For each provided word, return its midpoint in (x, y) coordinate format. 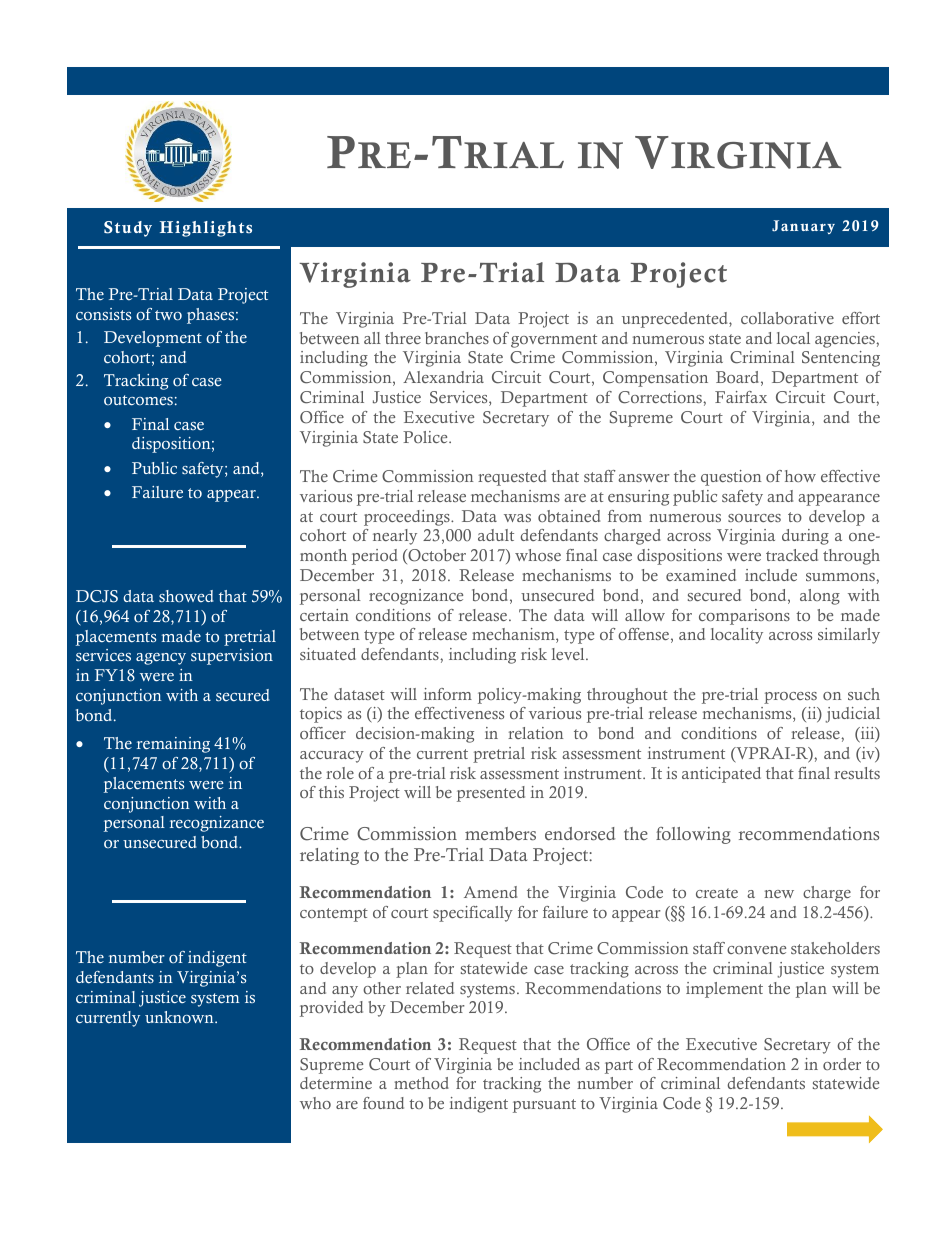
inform (448, 694)
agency (161, 659)
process (790, 698)
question (731, 478)
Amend (490, 892)
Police (426, 437)
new (779, 894)
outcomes (138, 400)
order (842, 1064)
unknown (180, 1017)
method (421, 1083)
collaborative (787, 318)
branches (457, 338)
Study (128, 229)
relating (329, 856)
